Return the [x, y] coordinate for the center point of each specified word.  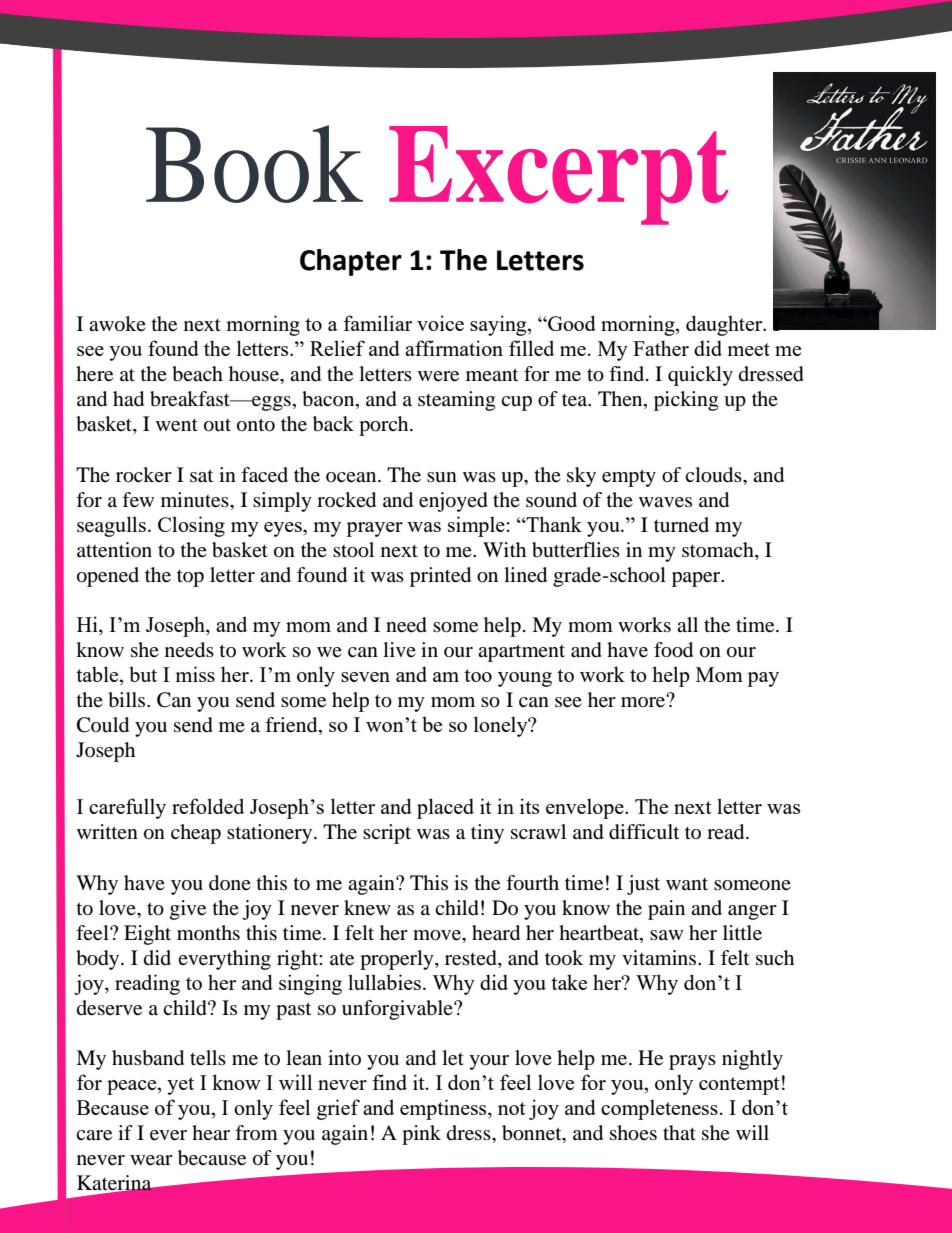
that [679, 1132]
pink [421, 1135]
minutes [196, 500]
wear [151, 1160]
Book [254, 164]
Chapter [351, 262]
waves [665, 502]
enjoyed [453, 502]
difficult [644, 832]
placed [445, 808]
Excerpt [558, 175]
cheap [196, 834]
